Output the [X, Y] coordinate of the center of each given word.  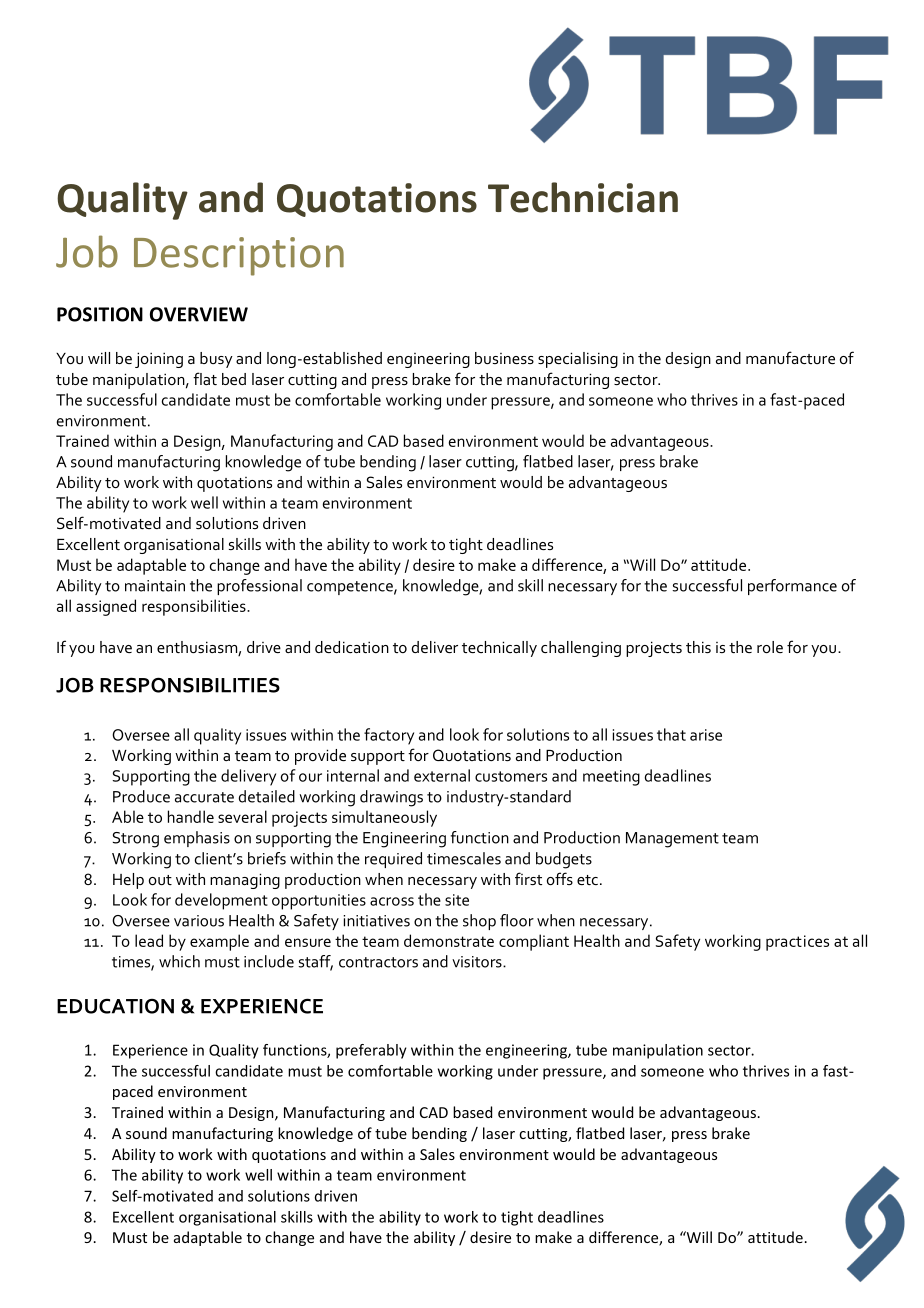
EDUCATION [115, 1006]
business [504, 358]
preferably [371, 1051]
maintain [155, 586]
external [442, 775]
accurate [204, 797]
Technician [583, 197]
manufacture [790, 357]
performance [792, 587]
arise [706, 735]
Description [239, 256]
